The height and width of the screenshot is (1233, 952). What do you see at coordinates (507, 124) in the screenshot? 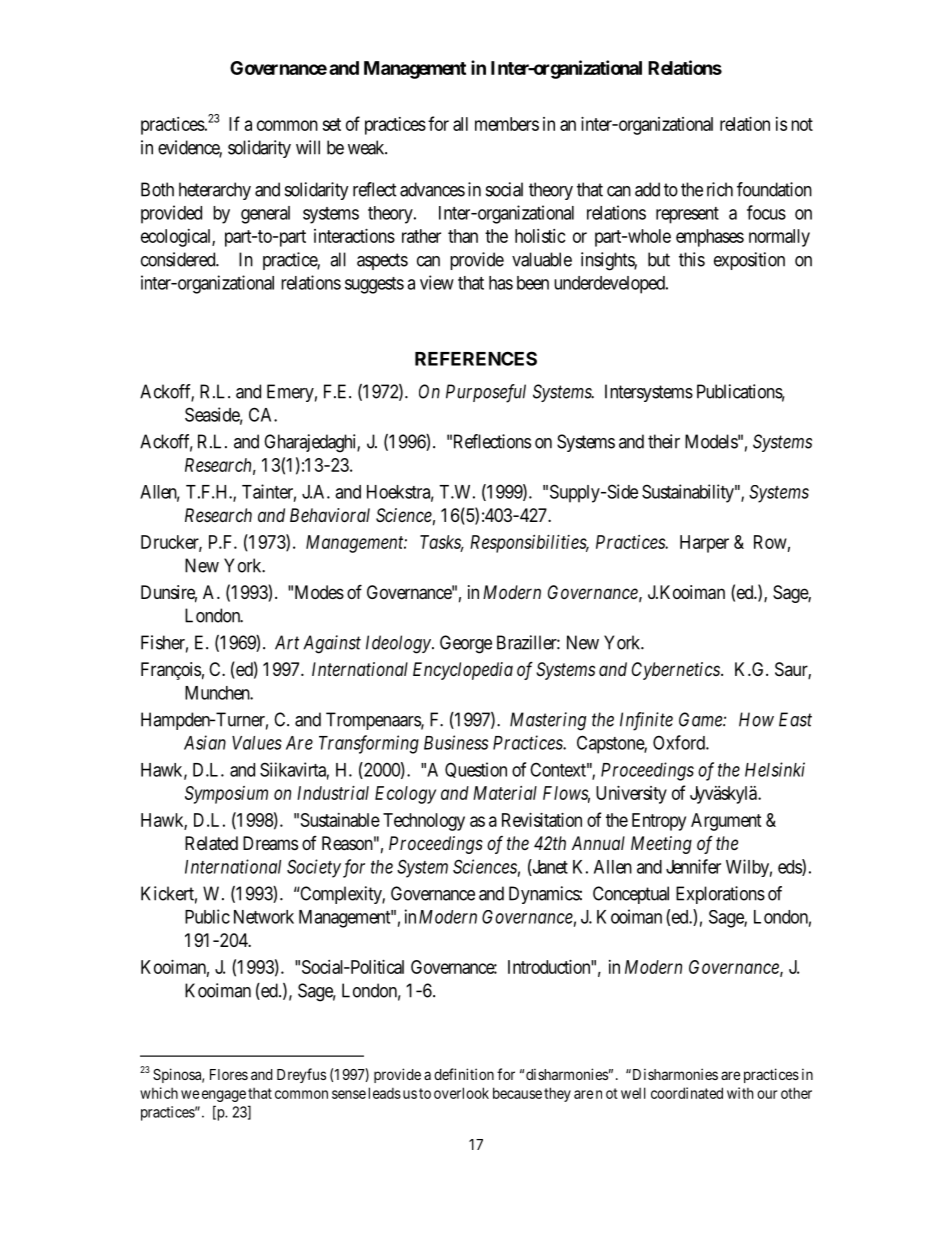
I see `members` at bounding box center [507, 124].
